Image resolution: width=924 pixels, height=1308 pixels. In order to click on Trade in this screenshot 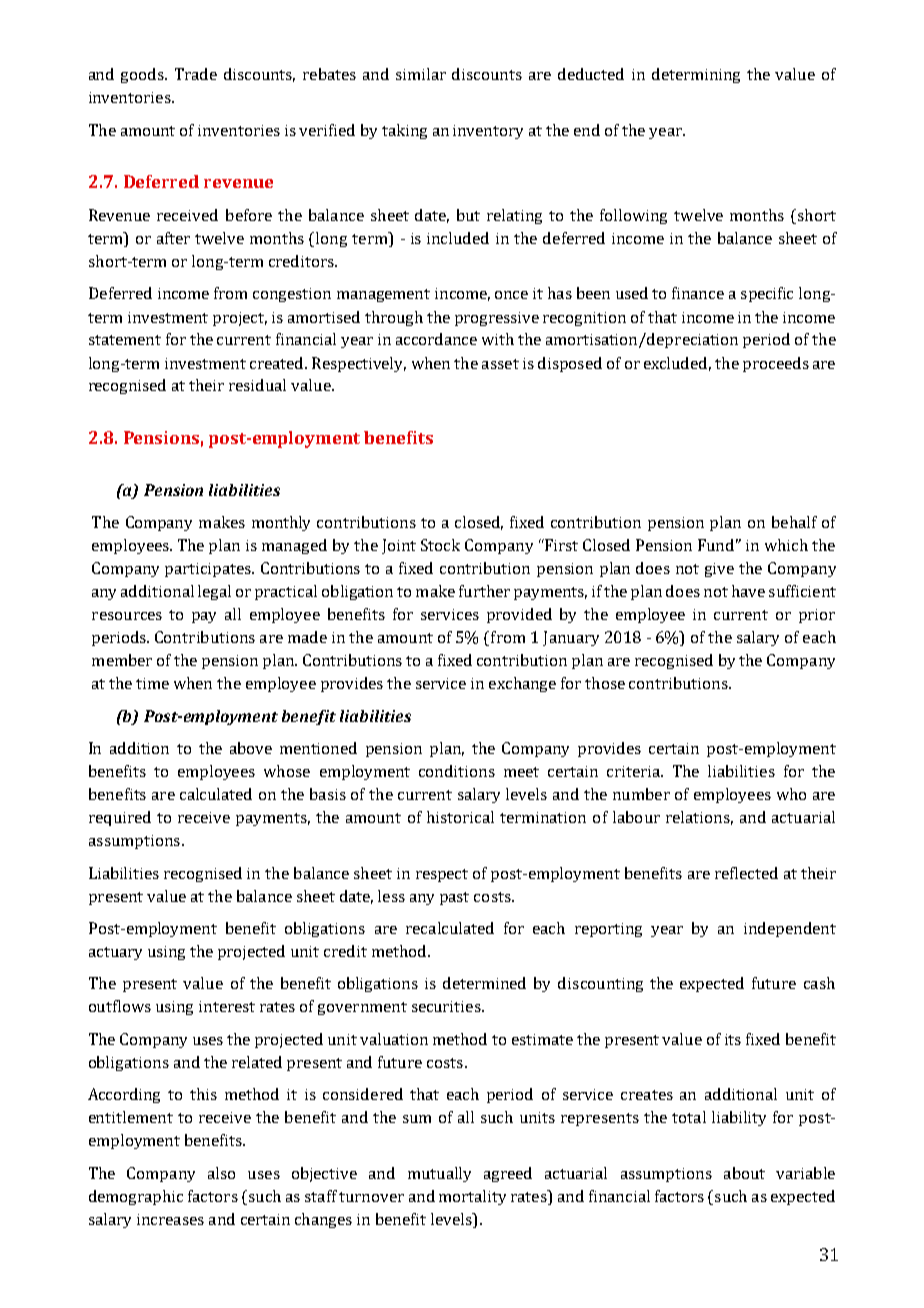, I will do `click(196, 74)`.
